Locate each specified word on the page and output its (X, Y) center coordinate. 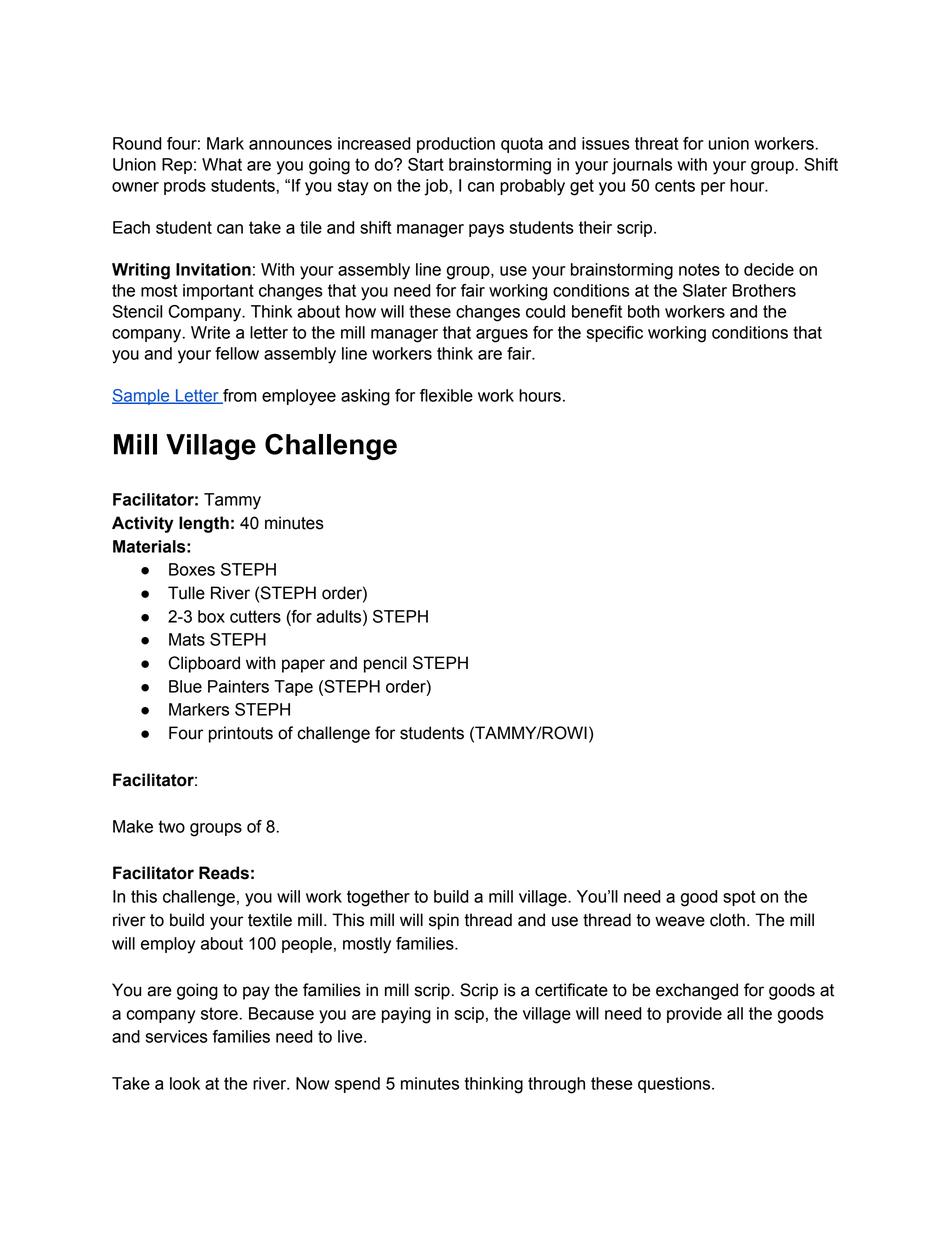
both (644, 311)
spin (444, 921)
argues (502, 336)
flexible (446, 395)
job (437, 187)
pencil (385, 664)
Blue (185, 686)
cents (675, 185)
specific (615, 334)
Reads (224, 873)
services (177, 1036)
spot (739, 898)
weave (680, 921)
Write (210, 332)
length (204, 524)
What (222, 164)
